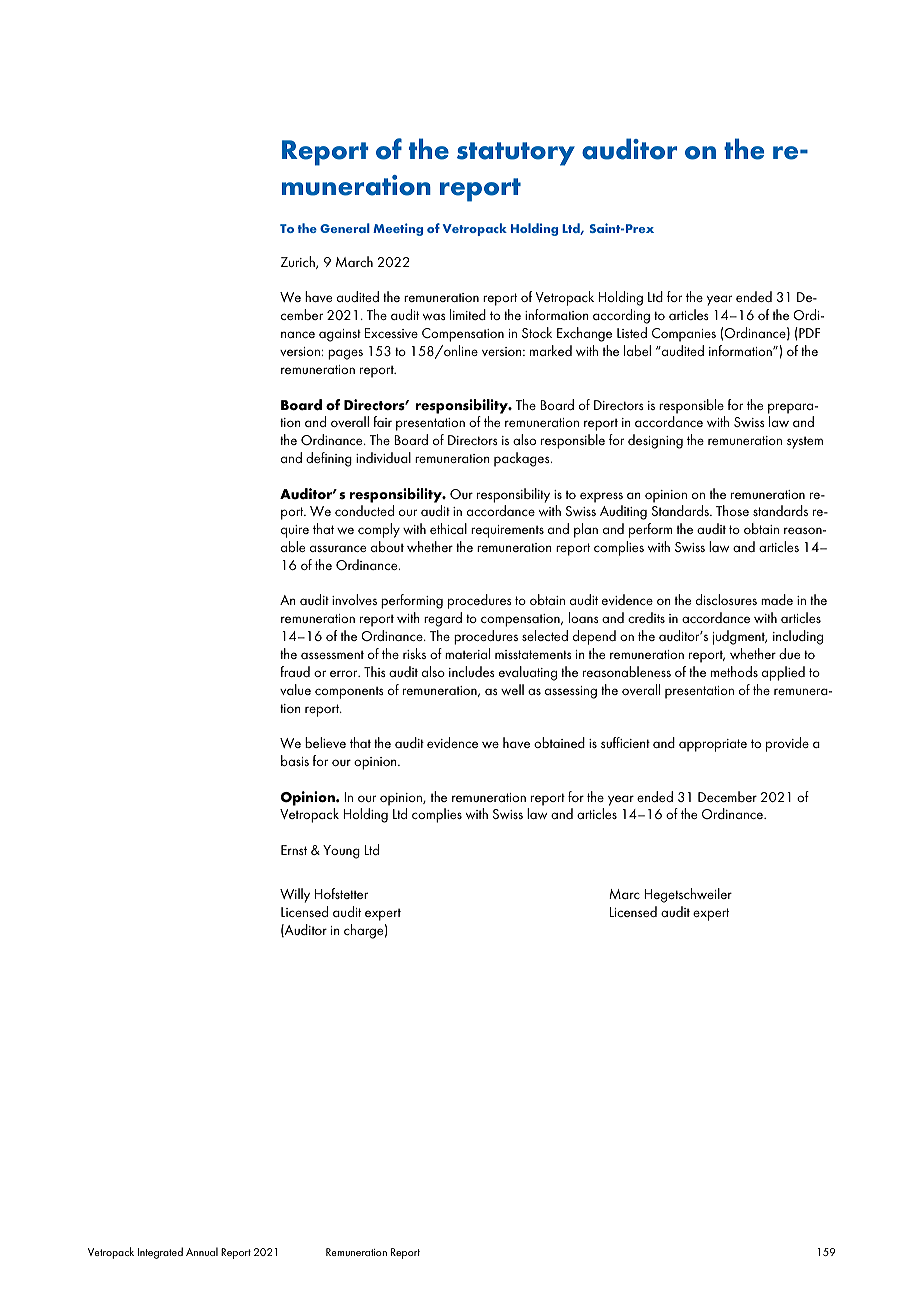 Image resolution: width=924 pixels, height=1308 pixels. Describe the element at coordinates (341, 852) in the screenshot. I see `Young` at that location.
